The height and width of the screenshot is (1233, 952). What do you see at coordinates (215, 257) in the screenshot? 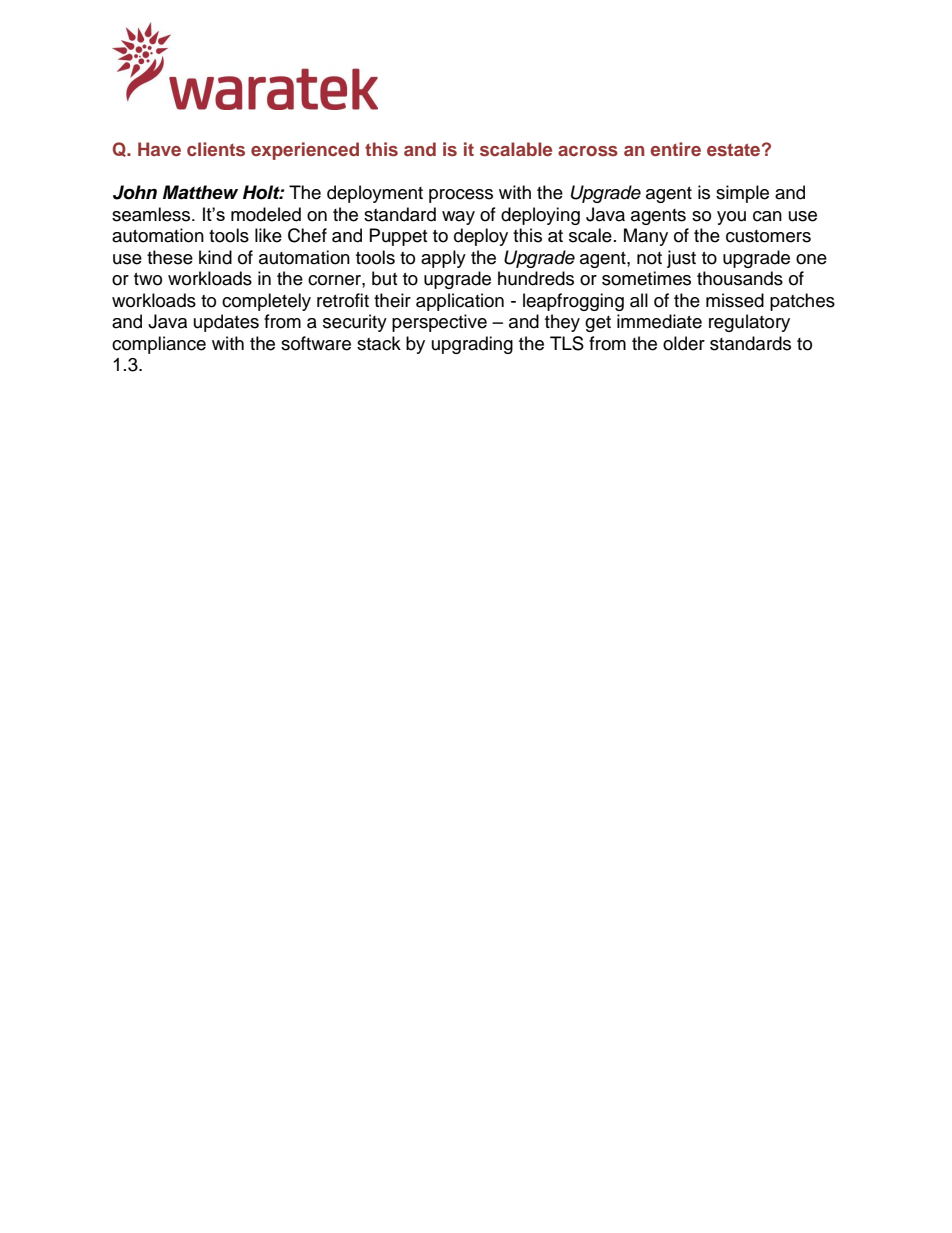
I see `kind` at bounding box center [215, 257].
